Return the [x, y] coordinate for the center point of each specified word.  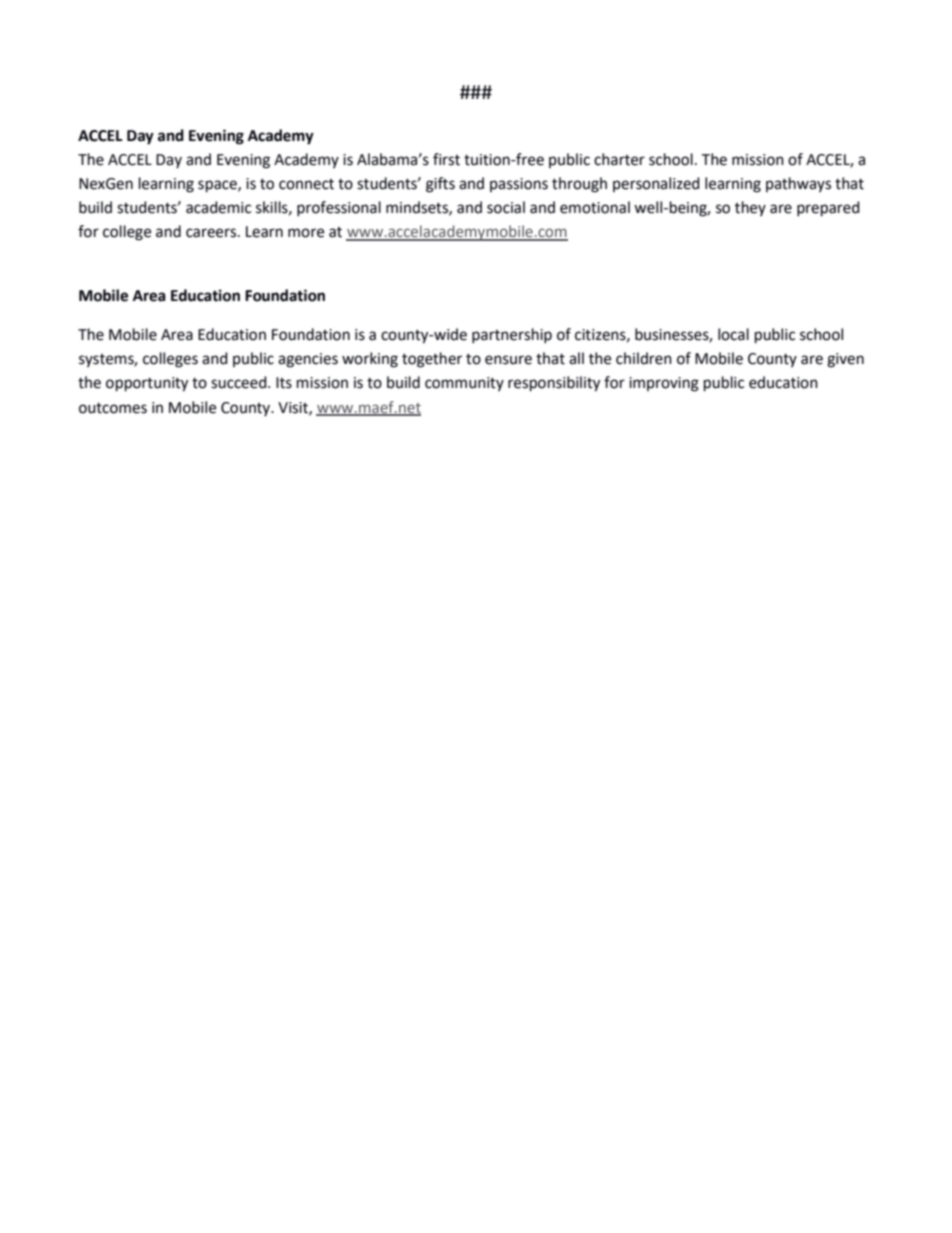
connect [306, 184]
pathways [798, 184]
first [446, 159]
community [464, 384]
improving [664, 384]
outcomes [113, 408]
